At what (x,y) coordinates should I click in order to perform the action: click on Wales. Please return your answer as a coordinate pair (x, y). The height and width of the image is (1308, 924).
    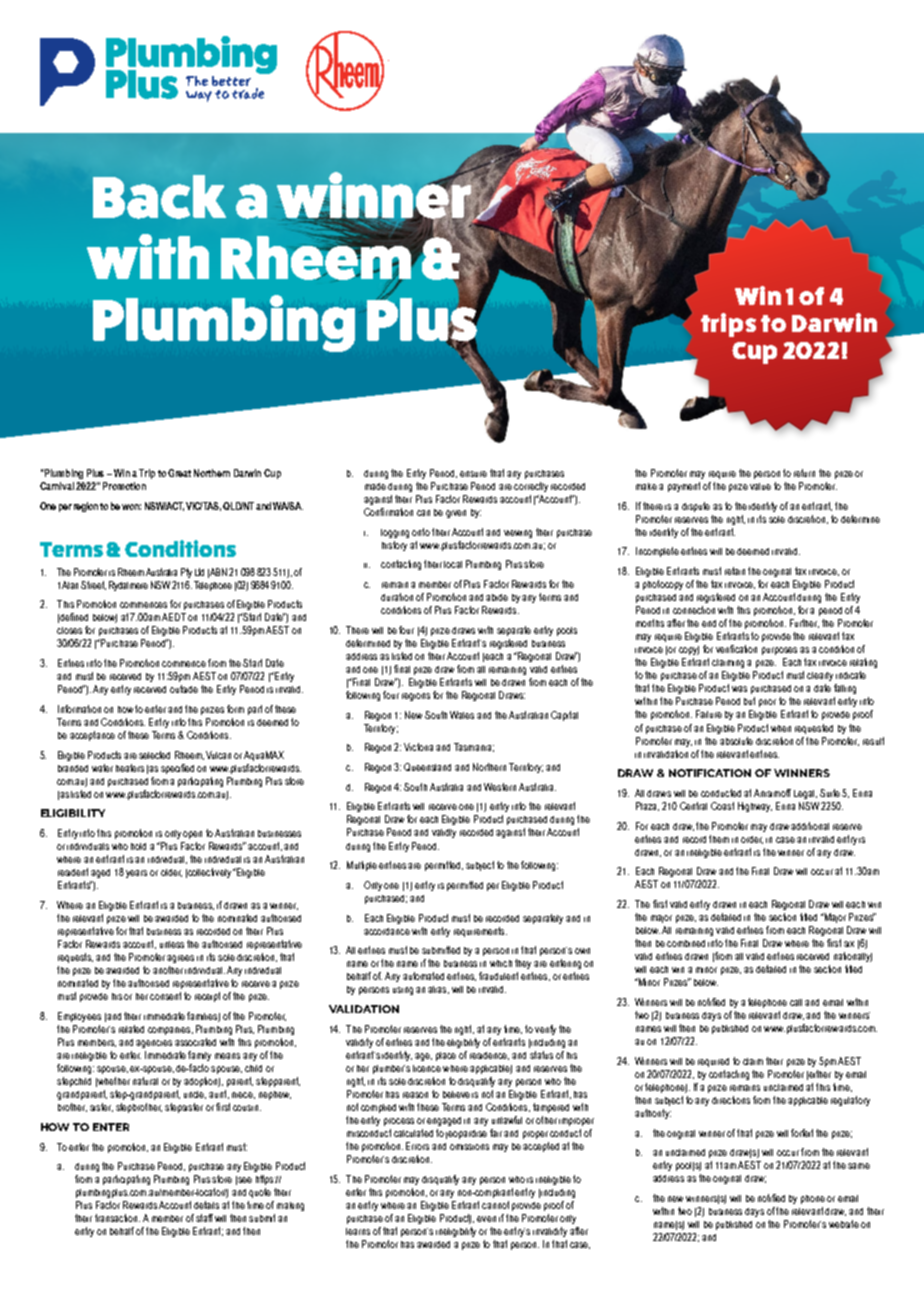
    Looking at the image, I should click on (462, 715).
